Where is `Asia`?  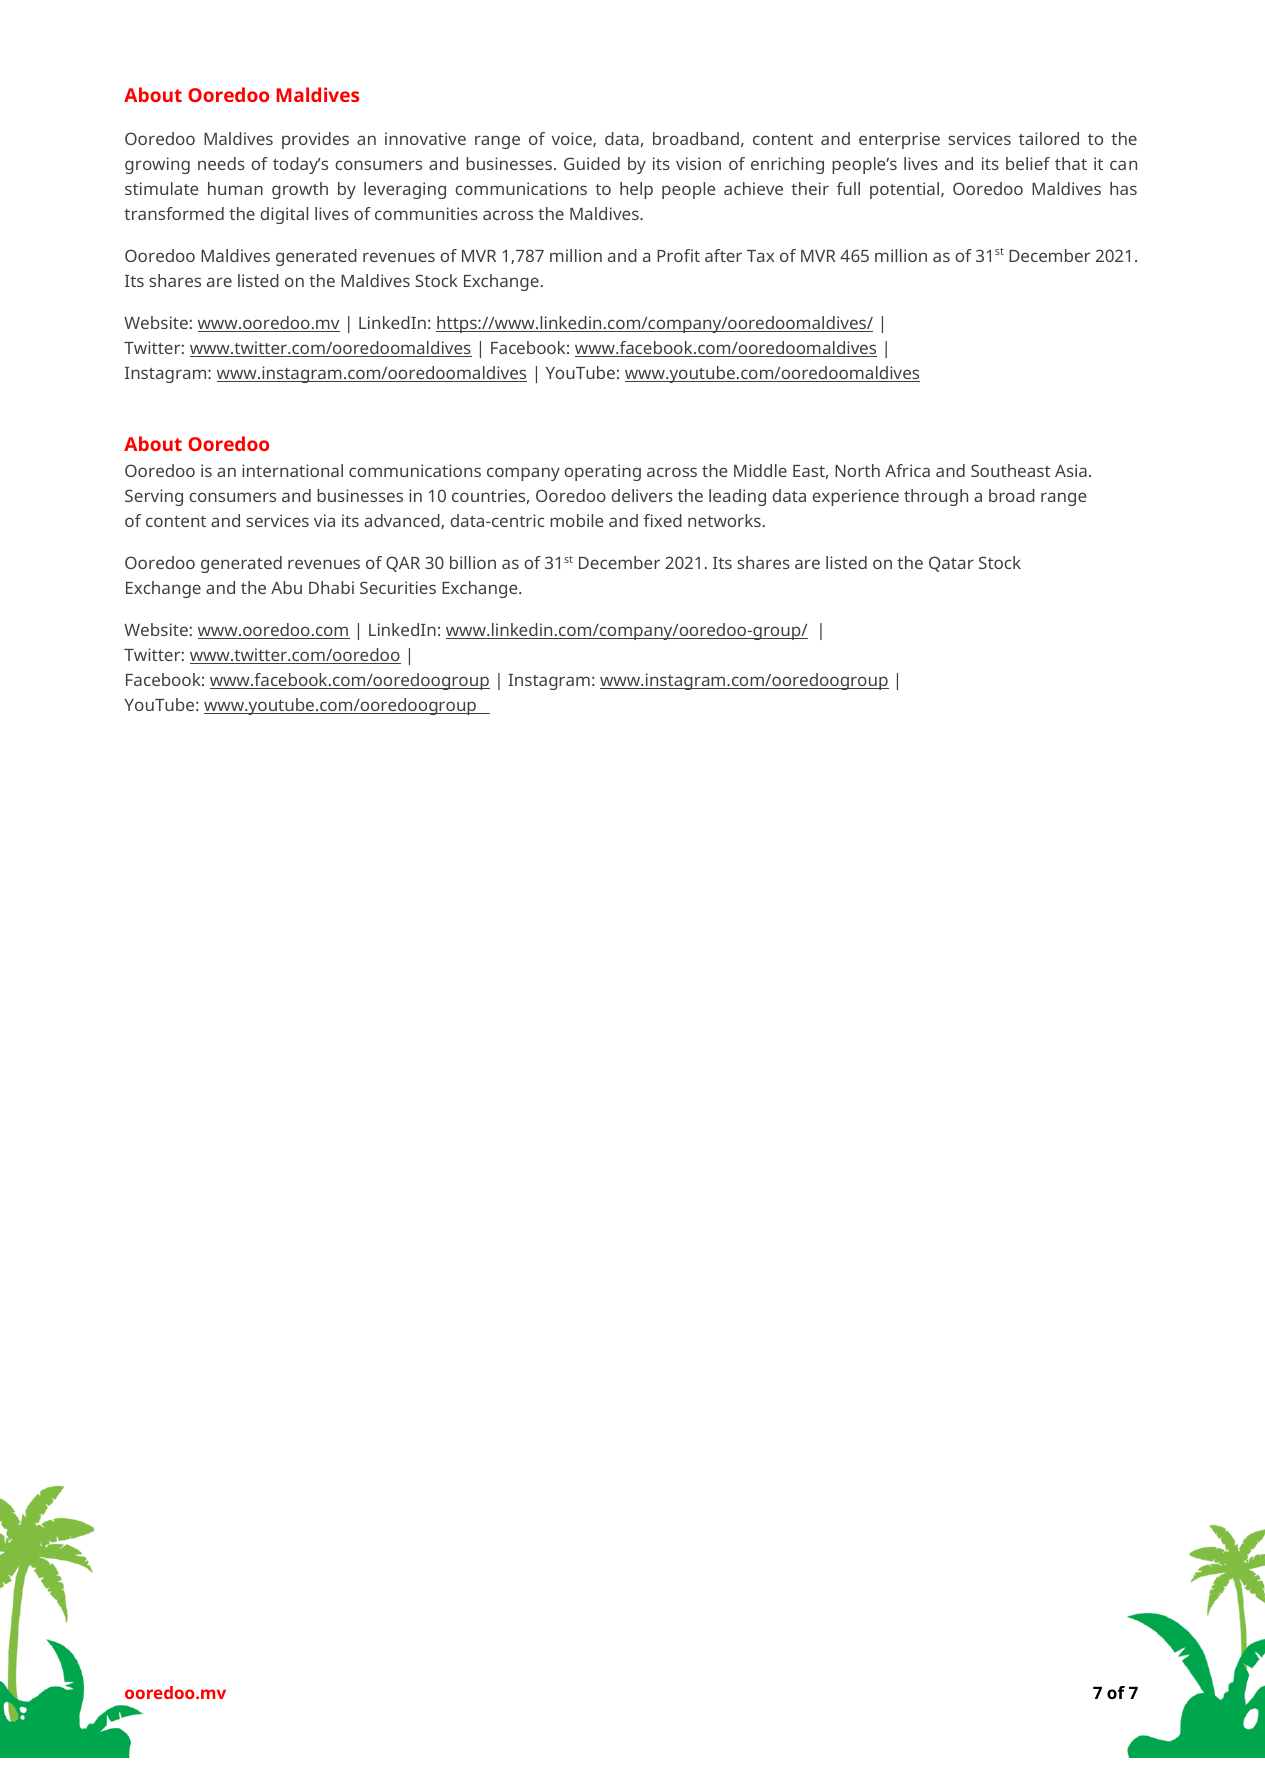 Asia is located at coordinates (1071, 470).
